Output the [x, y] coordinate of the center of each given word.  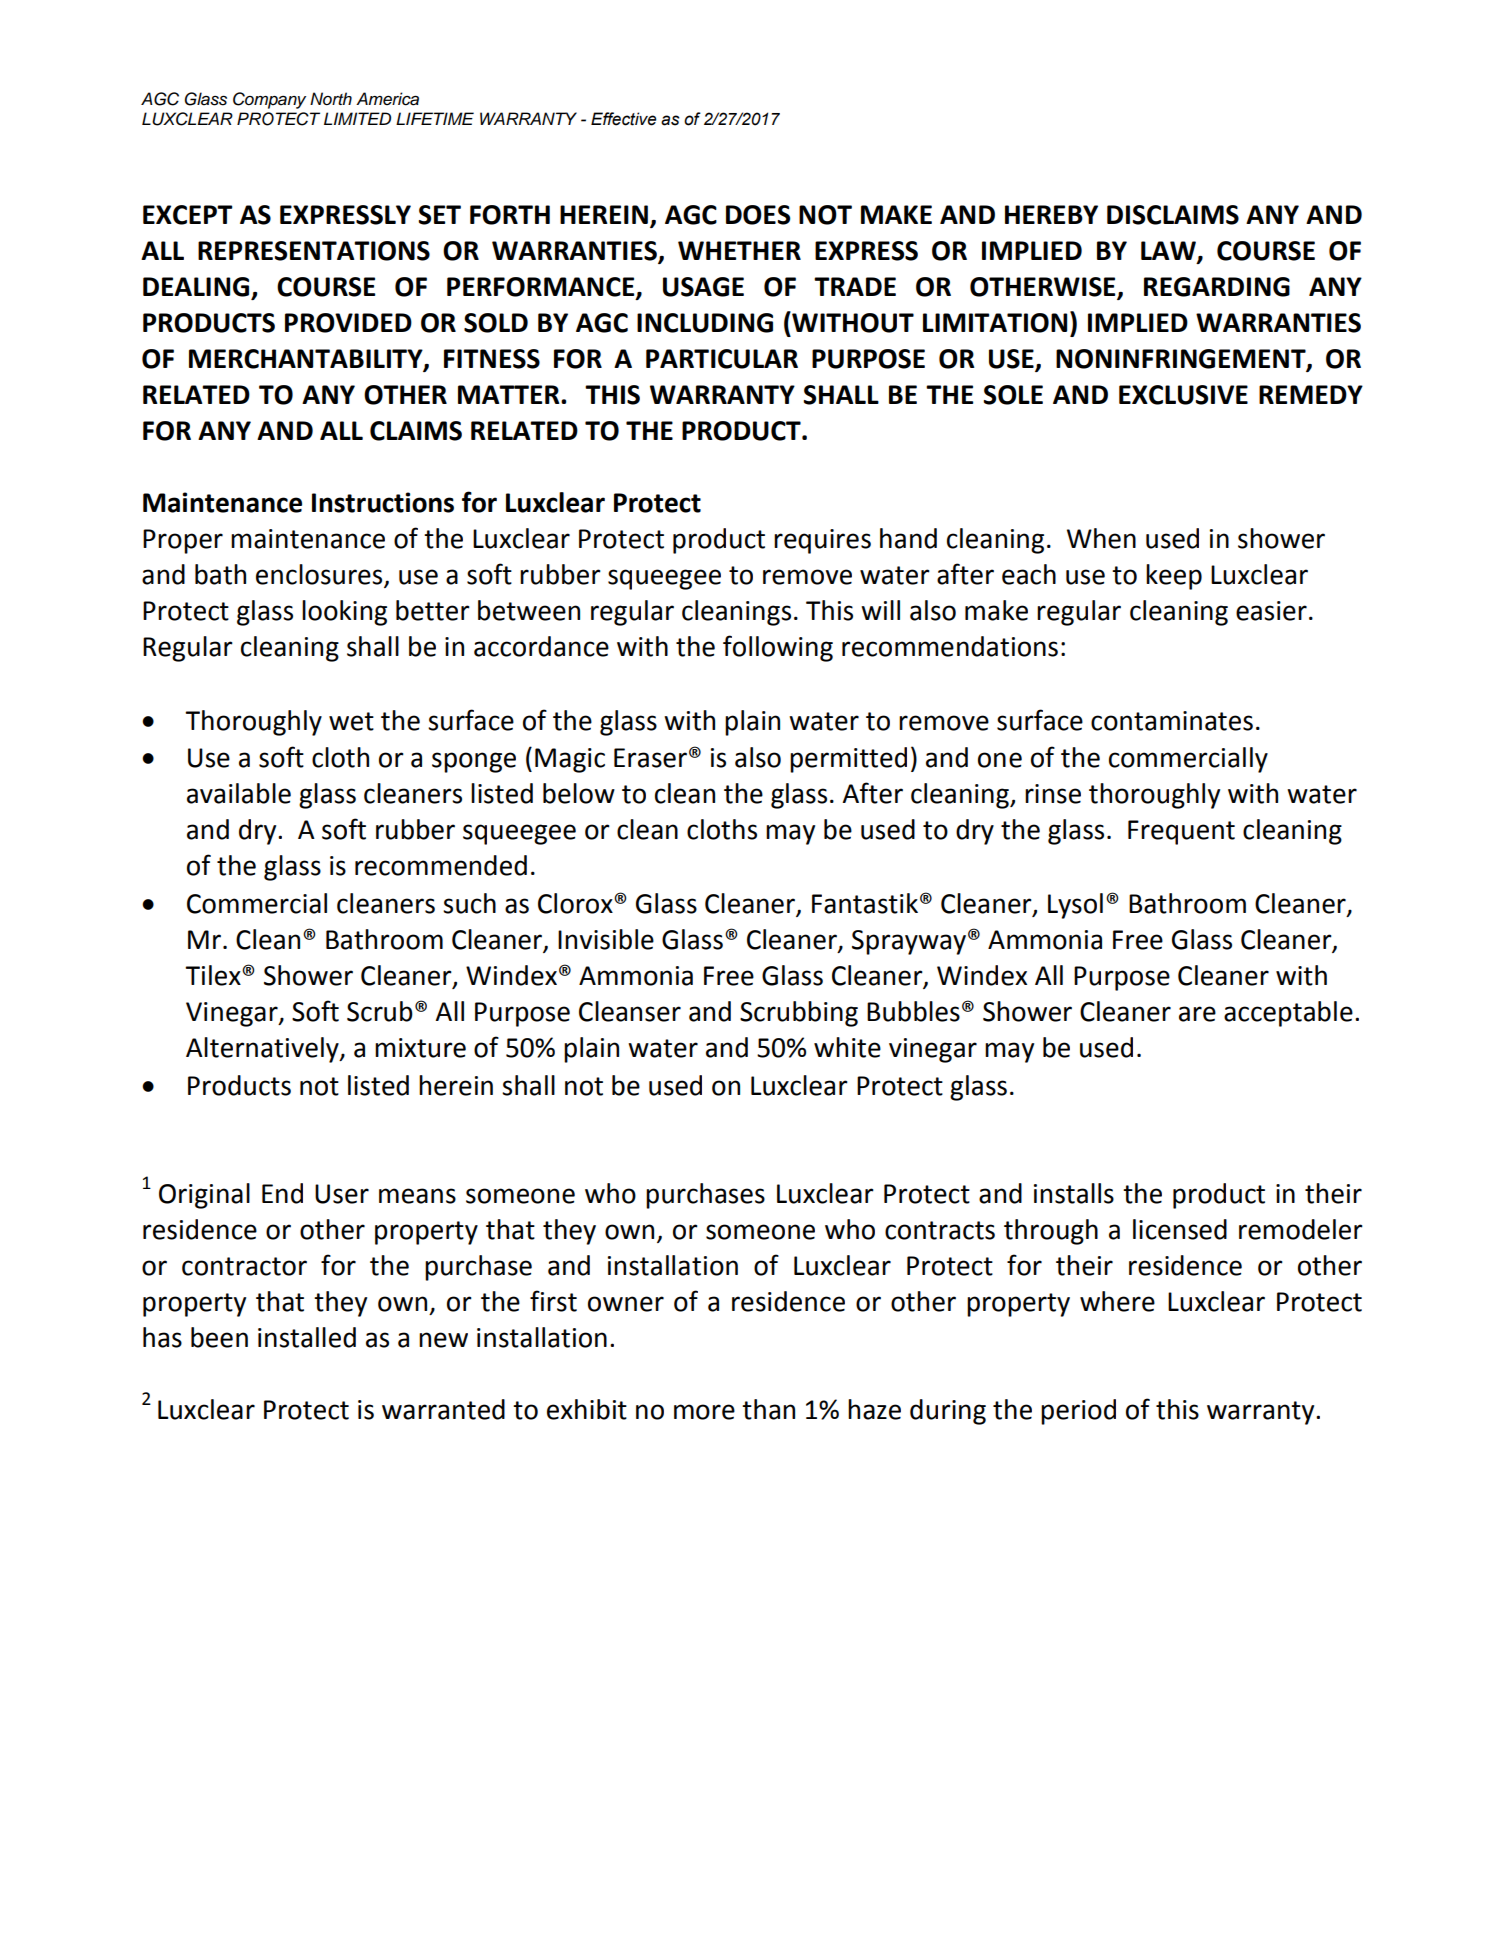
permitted [848, 760]
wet [351, 721]
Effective [624, 119]
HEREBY [1051, 214]
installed [307, 1337]
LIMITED [357, 118]
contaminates [1172, 721]
